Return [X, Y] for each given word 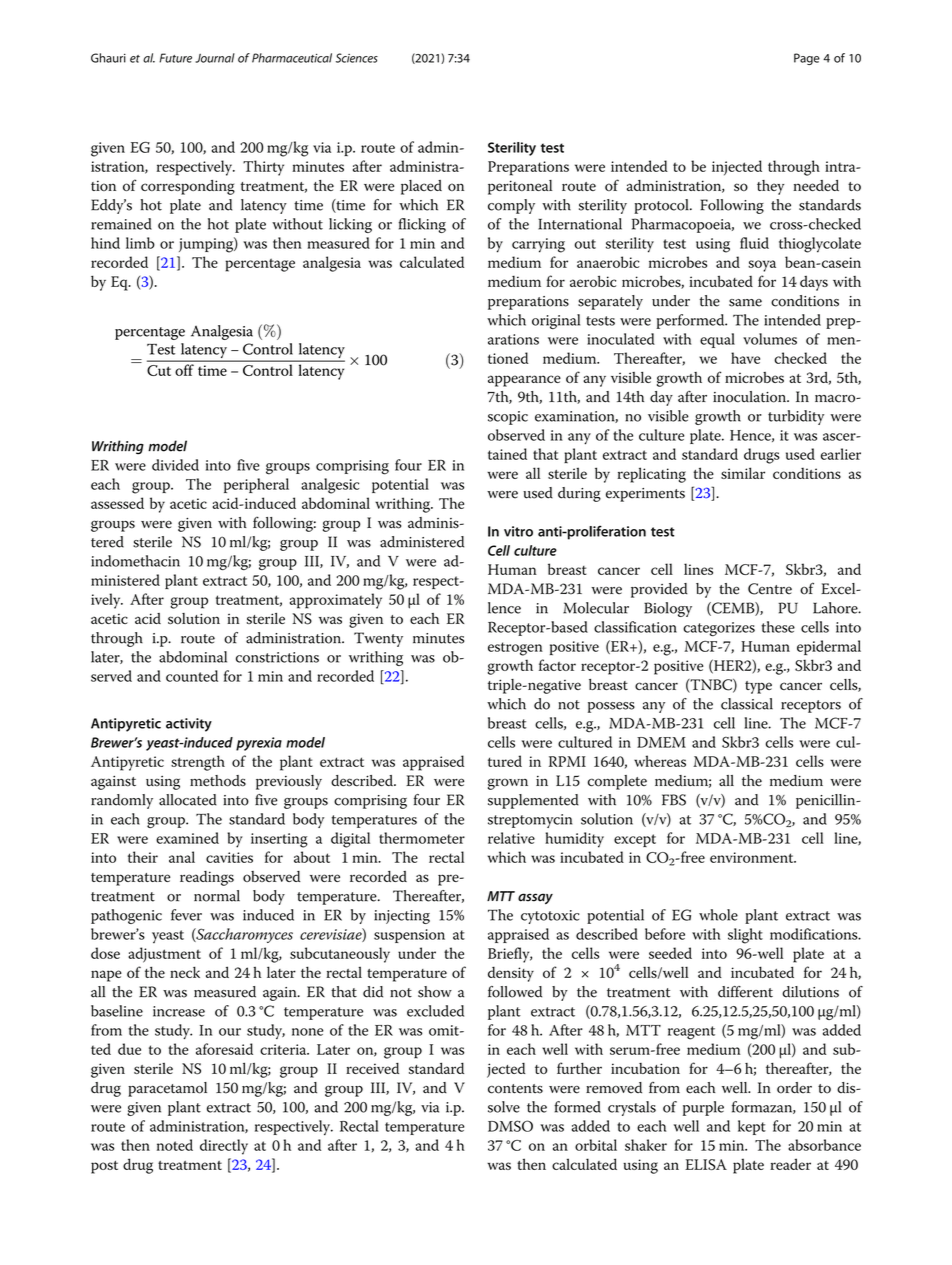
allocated [188, 800]
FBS [674, 800]
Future [175, 58]
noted [175, 1145]
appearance [524, 381]
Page [807, 59]
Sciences [357, 58]
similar [743, 473]
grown [508, 784]
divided [175, 465]
